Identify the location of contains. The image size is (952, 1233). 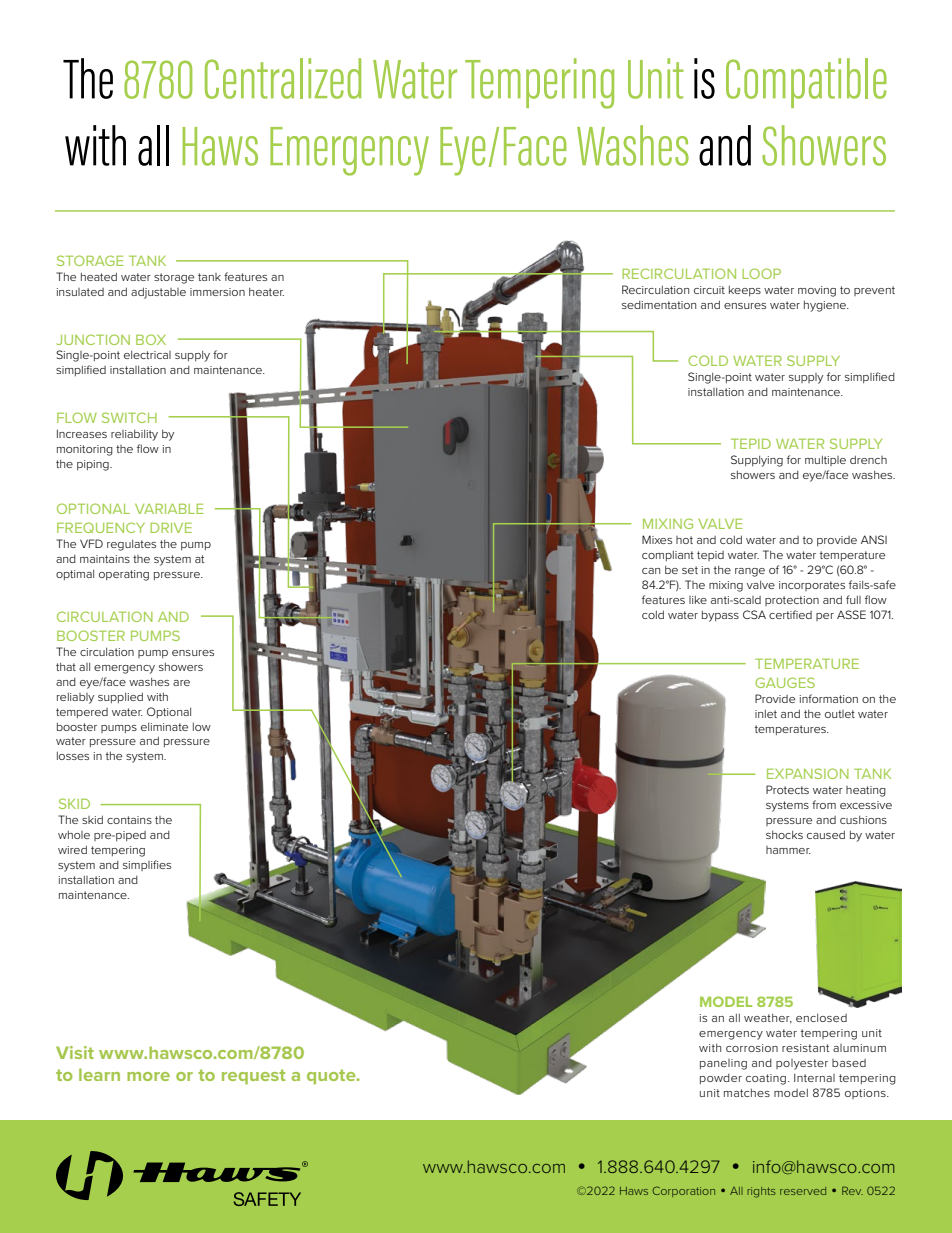
(129, 820).
